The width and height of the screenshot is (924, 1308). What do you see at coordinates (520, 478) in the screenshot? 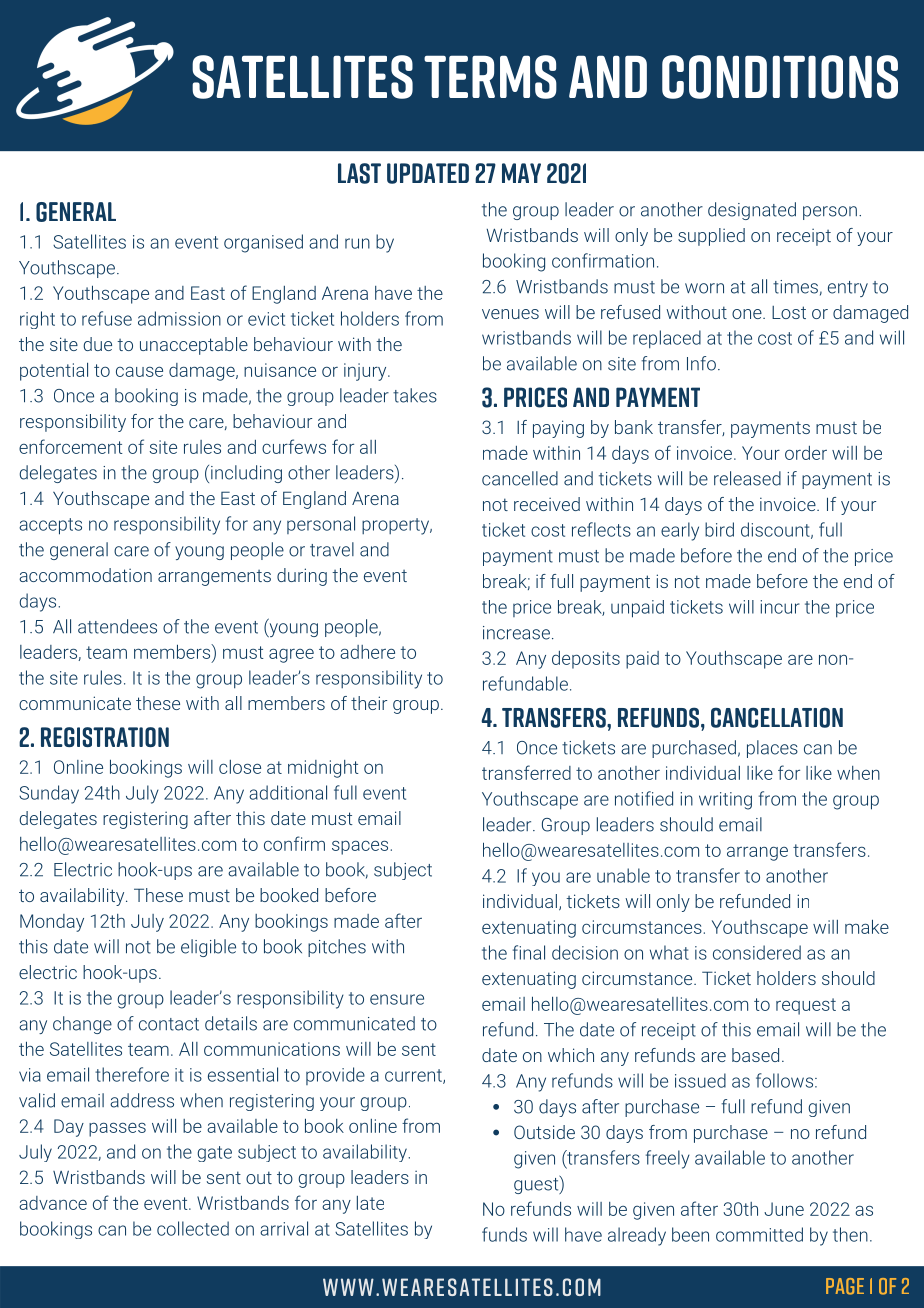
I see `cancelled` at bounding box center [520, 478].
